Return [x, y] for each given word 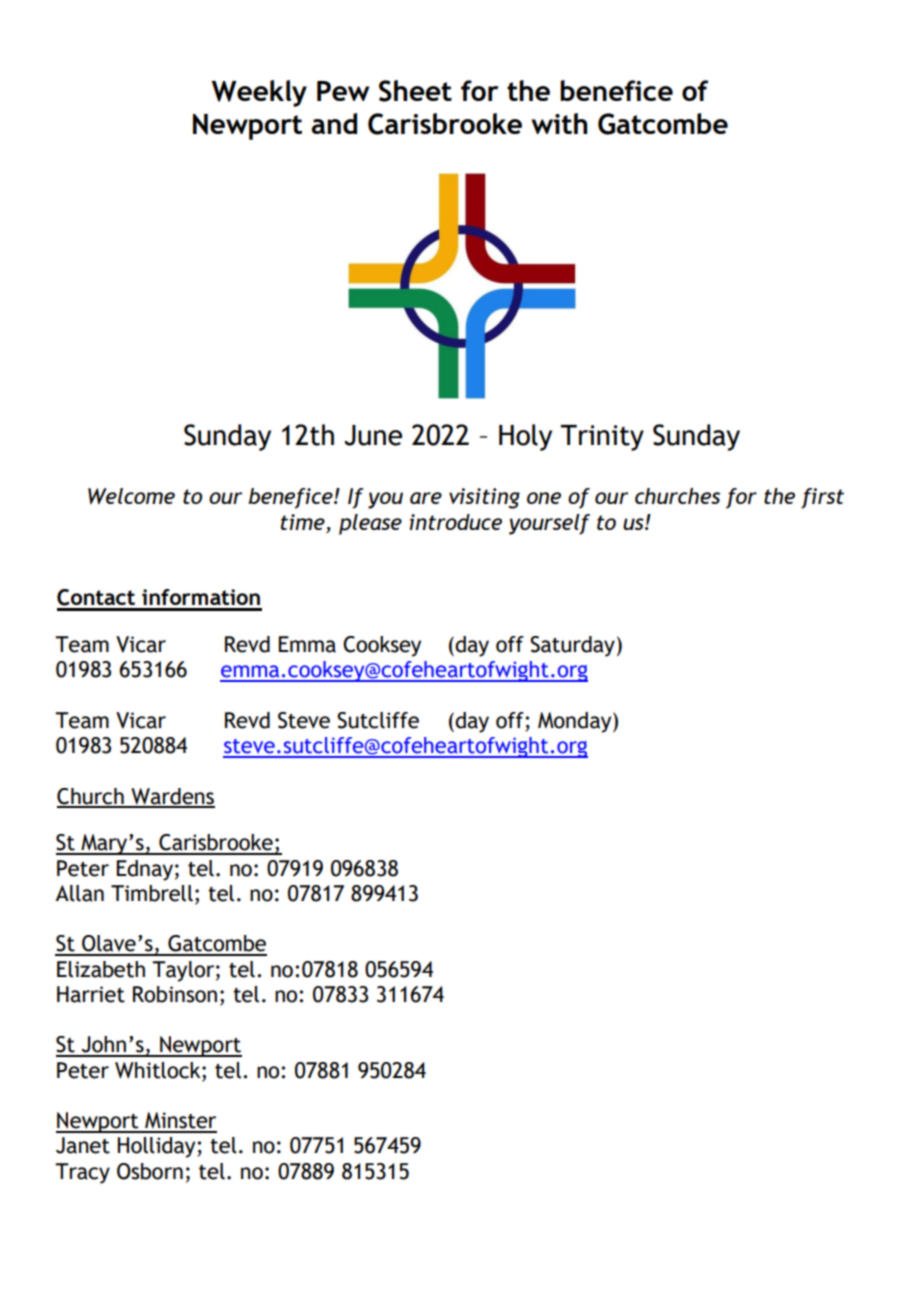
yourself [549, 524]
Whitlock [159, 1070]
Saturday [572, 646]
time [303, 522]
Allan [79, 893]
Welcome [131, 496]
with [559, 123]
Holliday [158, 1147]
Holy [525, 437]
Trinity [602, 438]
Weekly [259, 93]
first [822, 498]
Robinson [175, 994]
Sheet [415, 91]
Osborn [150, 1171]
